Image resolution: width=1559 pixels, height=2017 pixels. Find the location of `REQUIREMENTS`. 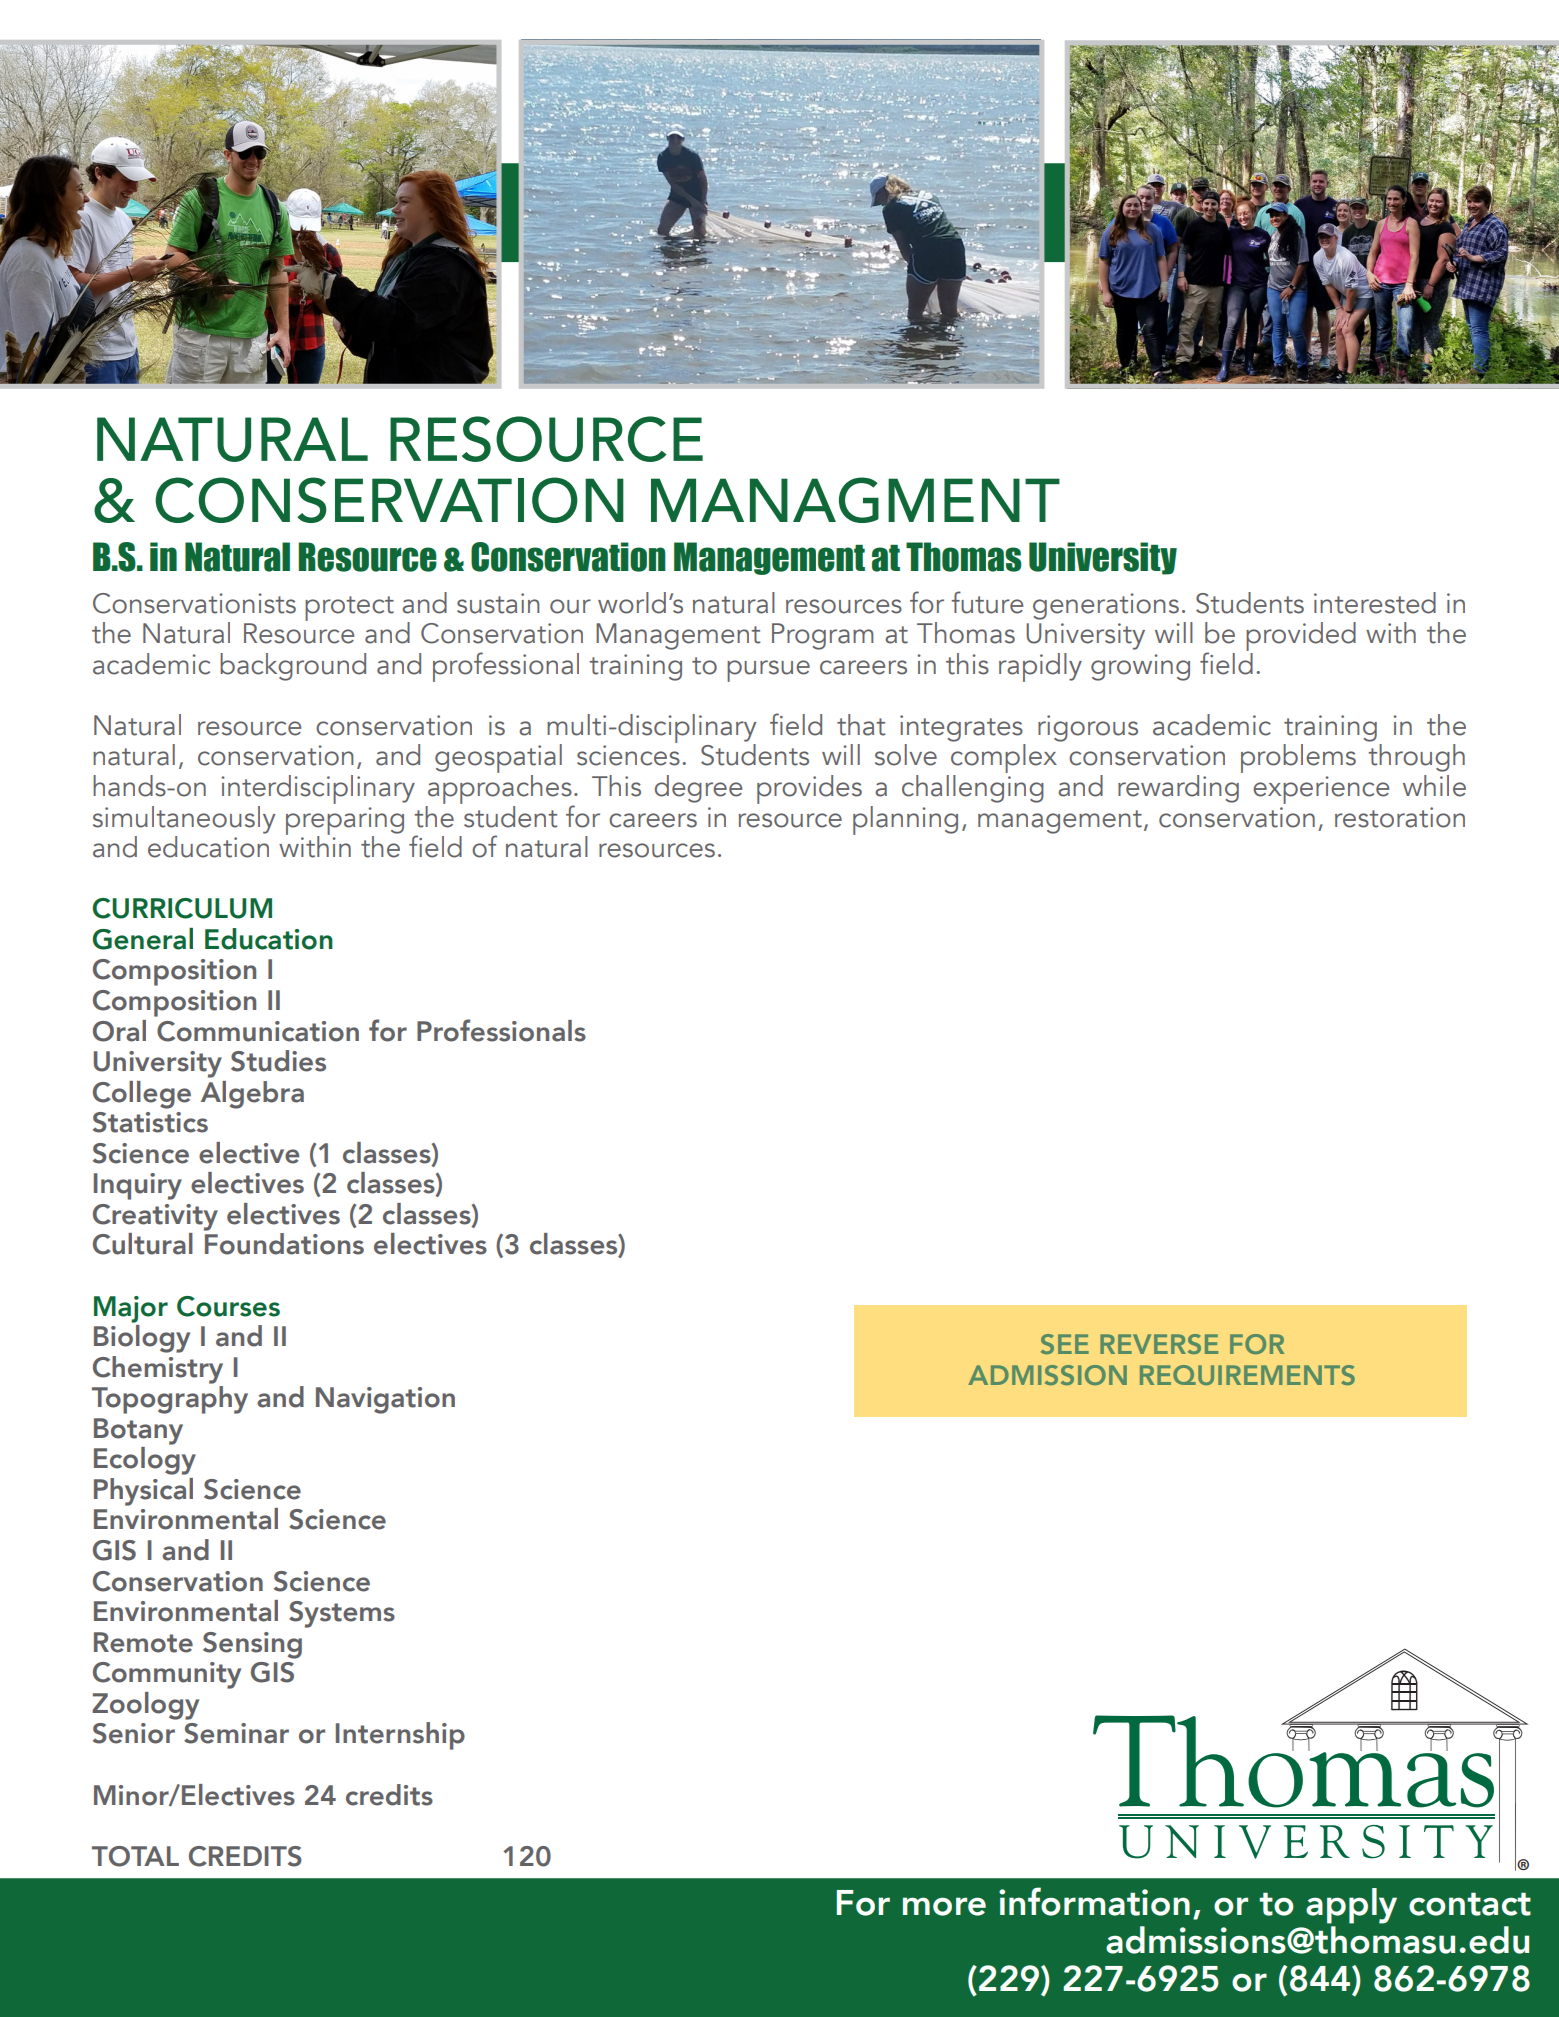

REQUIREMENTS is located at coordinates (1247, 1375).
